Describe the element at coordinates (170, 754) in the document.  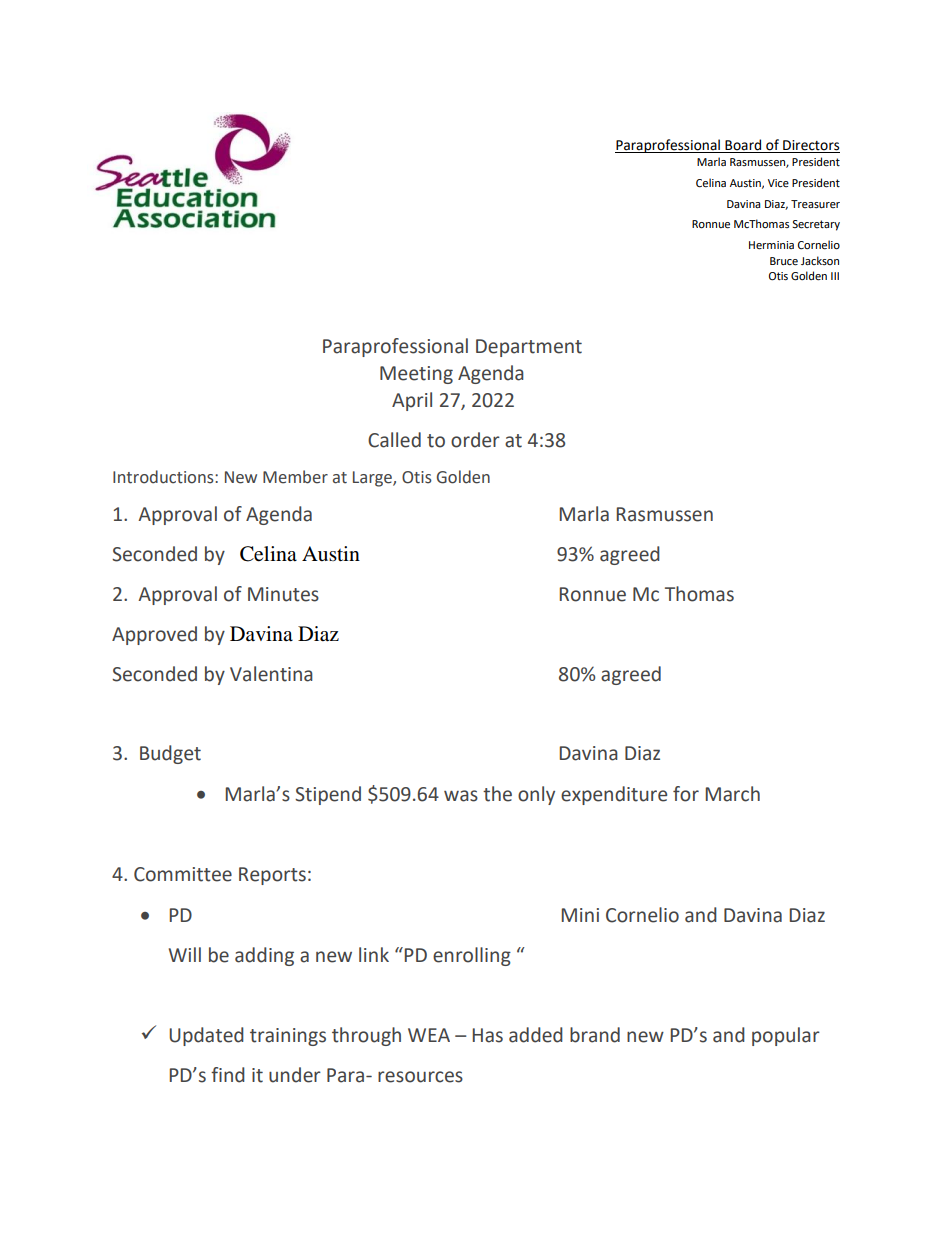
I see `Budget` at that location.
